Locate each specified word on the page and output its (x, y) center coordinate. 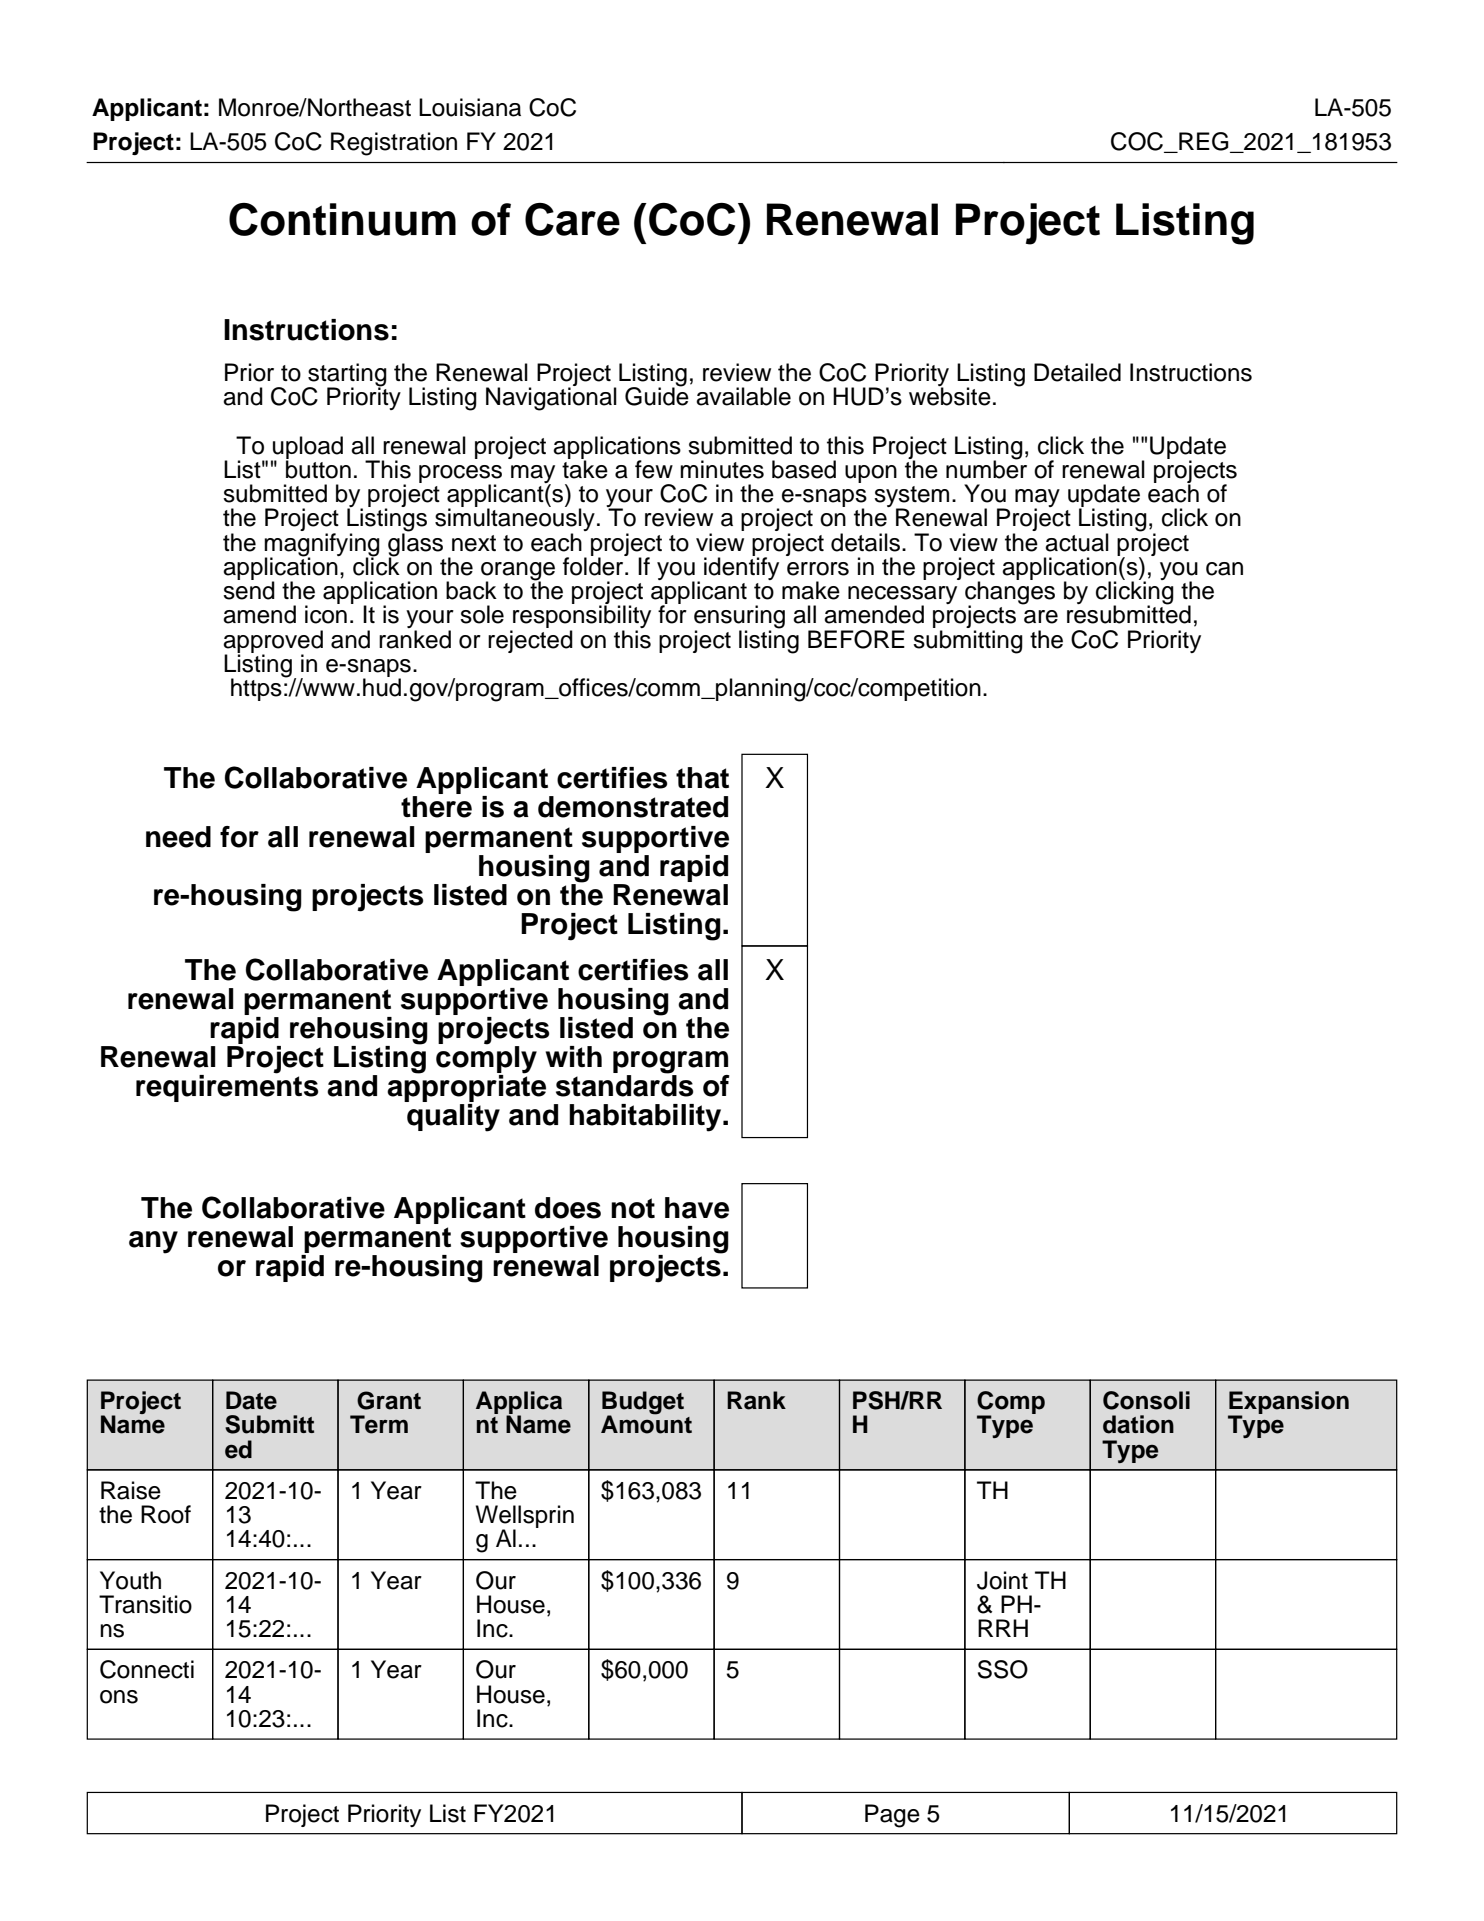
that (702, 778)
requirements (227, 1087)
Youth (130, 1580)
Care (572, 219)
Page (892, 1816)
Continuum (342, 219)
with (573, 1056)
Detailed (1077, 372)
